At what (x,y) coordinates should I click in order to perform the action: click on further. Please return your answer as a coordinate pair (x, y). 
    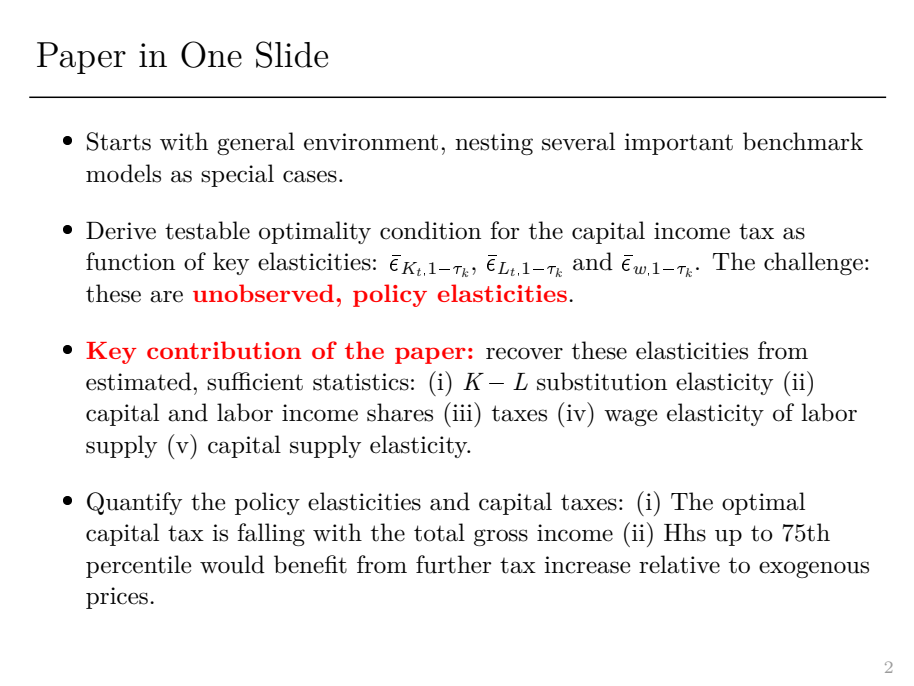
    Looking at the image, I should click on (454, 564).
